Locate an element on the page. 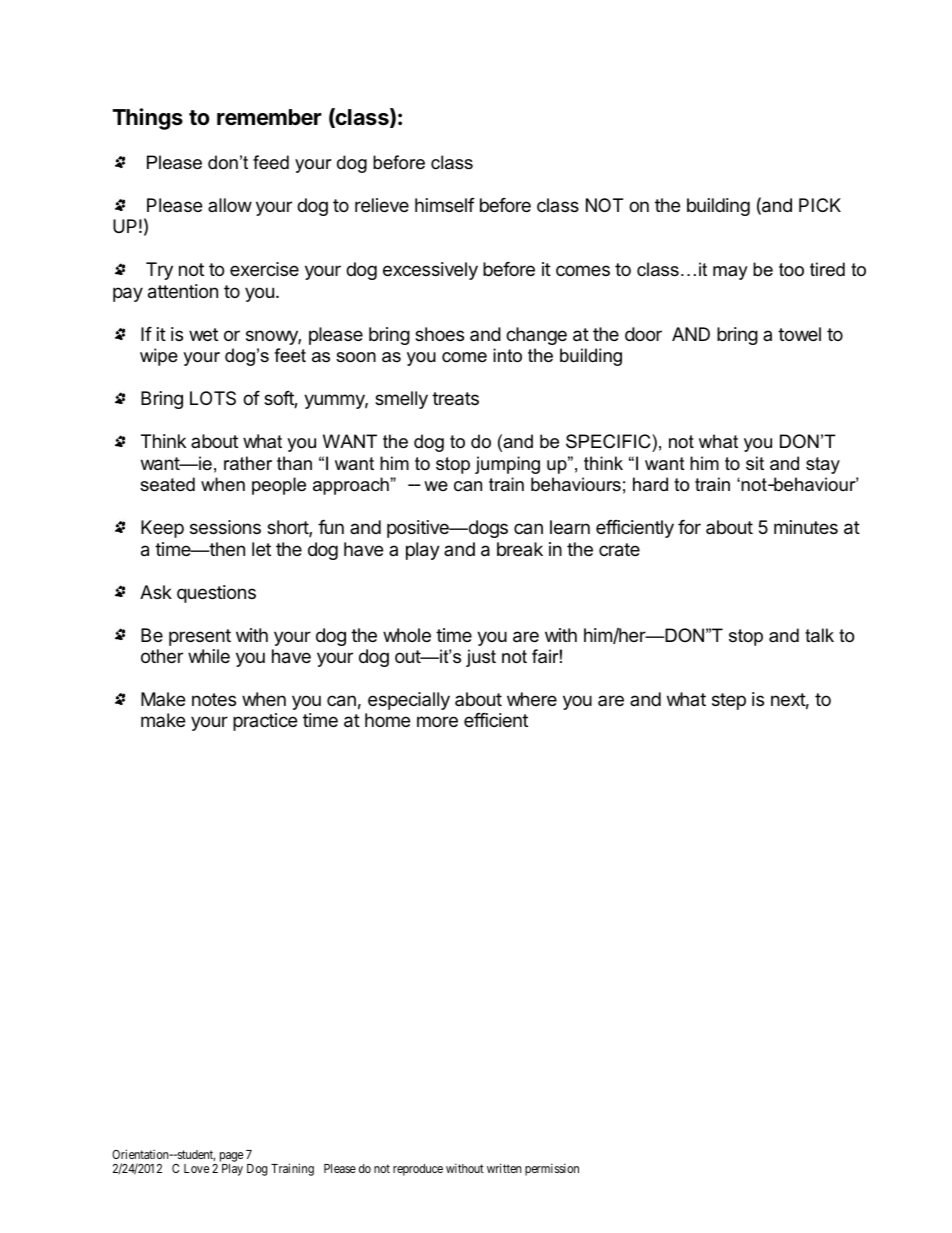 This document has width=952, height=1233. himself is located at coordinates (445, 205).
